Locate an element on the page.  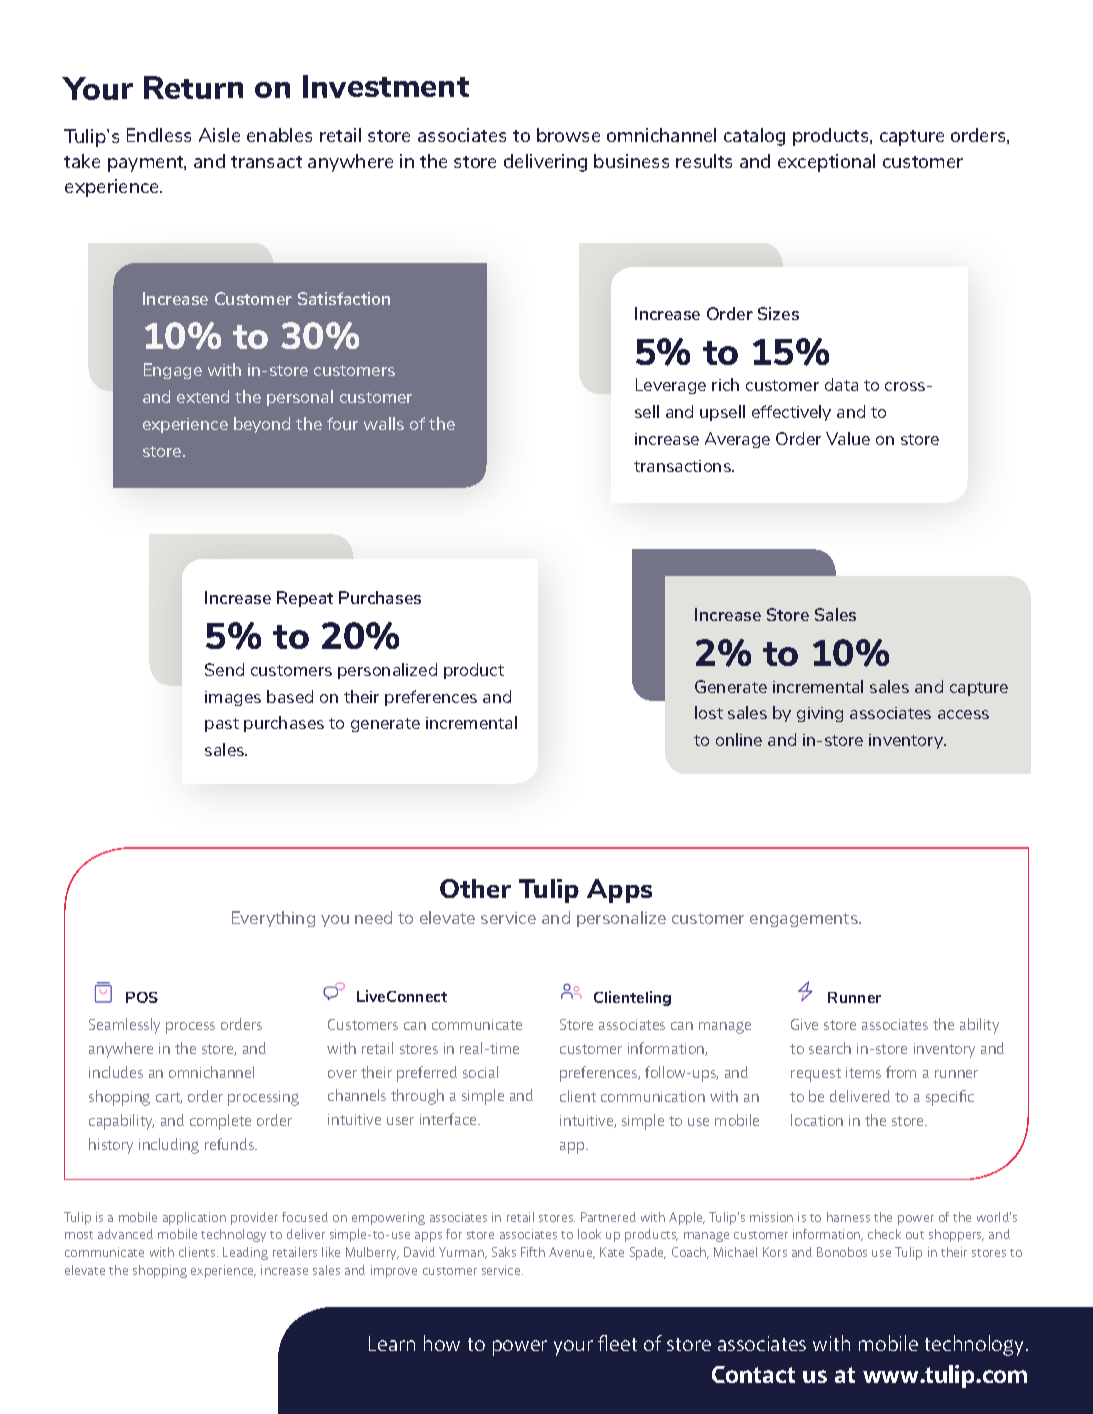
exceptional is located at coordinates (826, 163).
